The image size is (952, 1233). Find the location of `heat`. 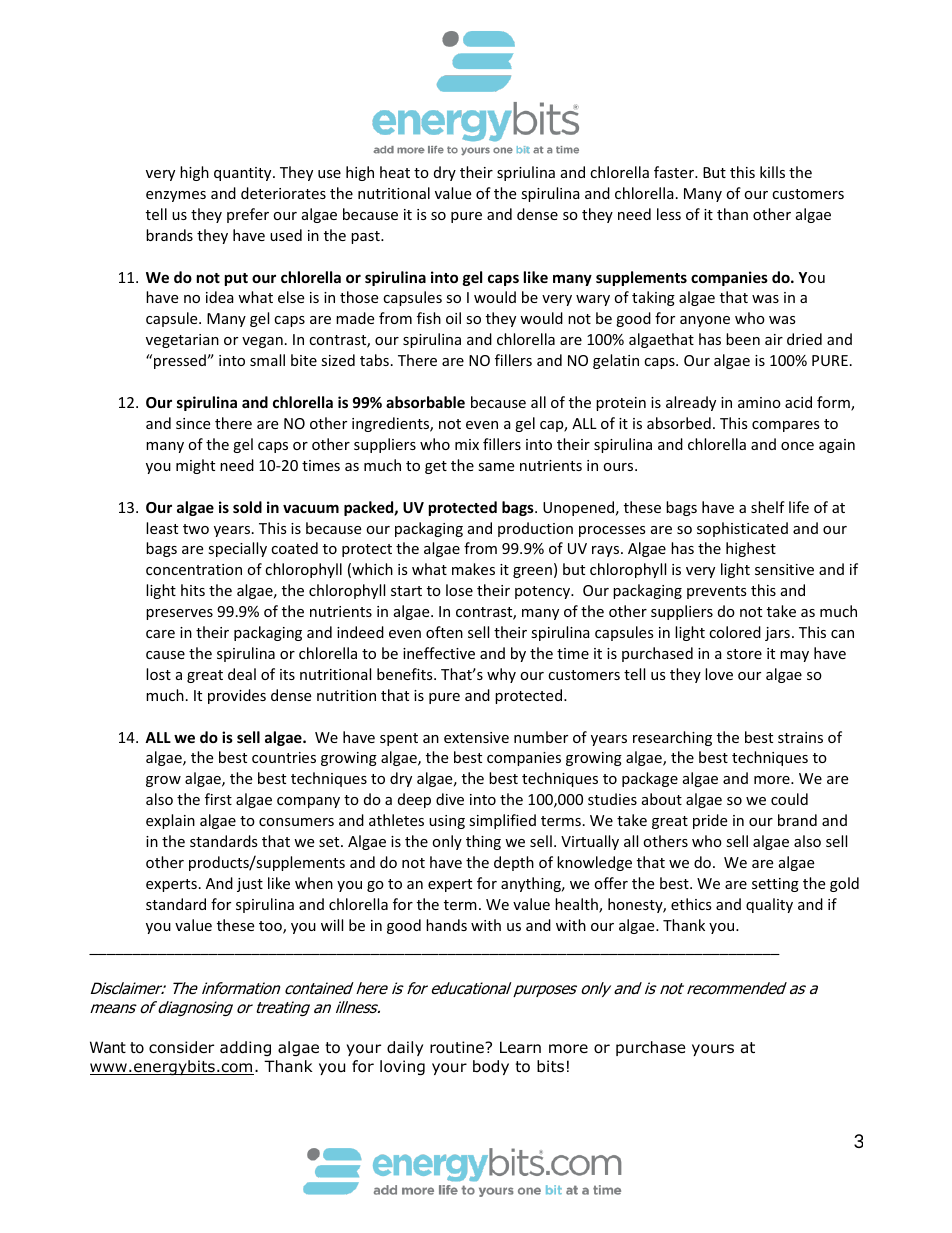

heat is located at coordinates (395, 172).
